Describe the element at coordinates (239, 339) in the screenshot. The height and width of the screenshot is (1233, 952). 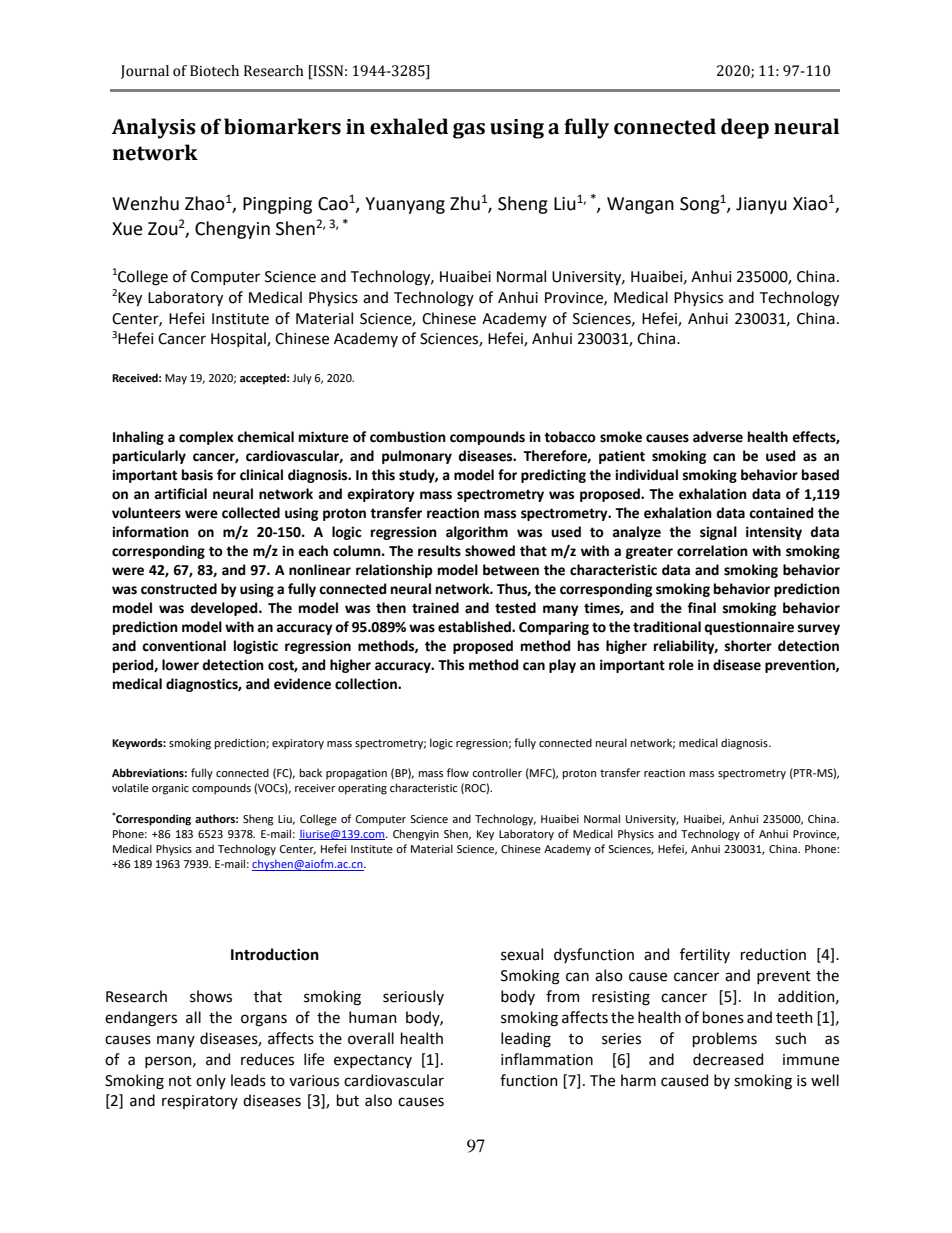
I see `Hospital` at that location.
